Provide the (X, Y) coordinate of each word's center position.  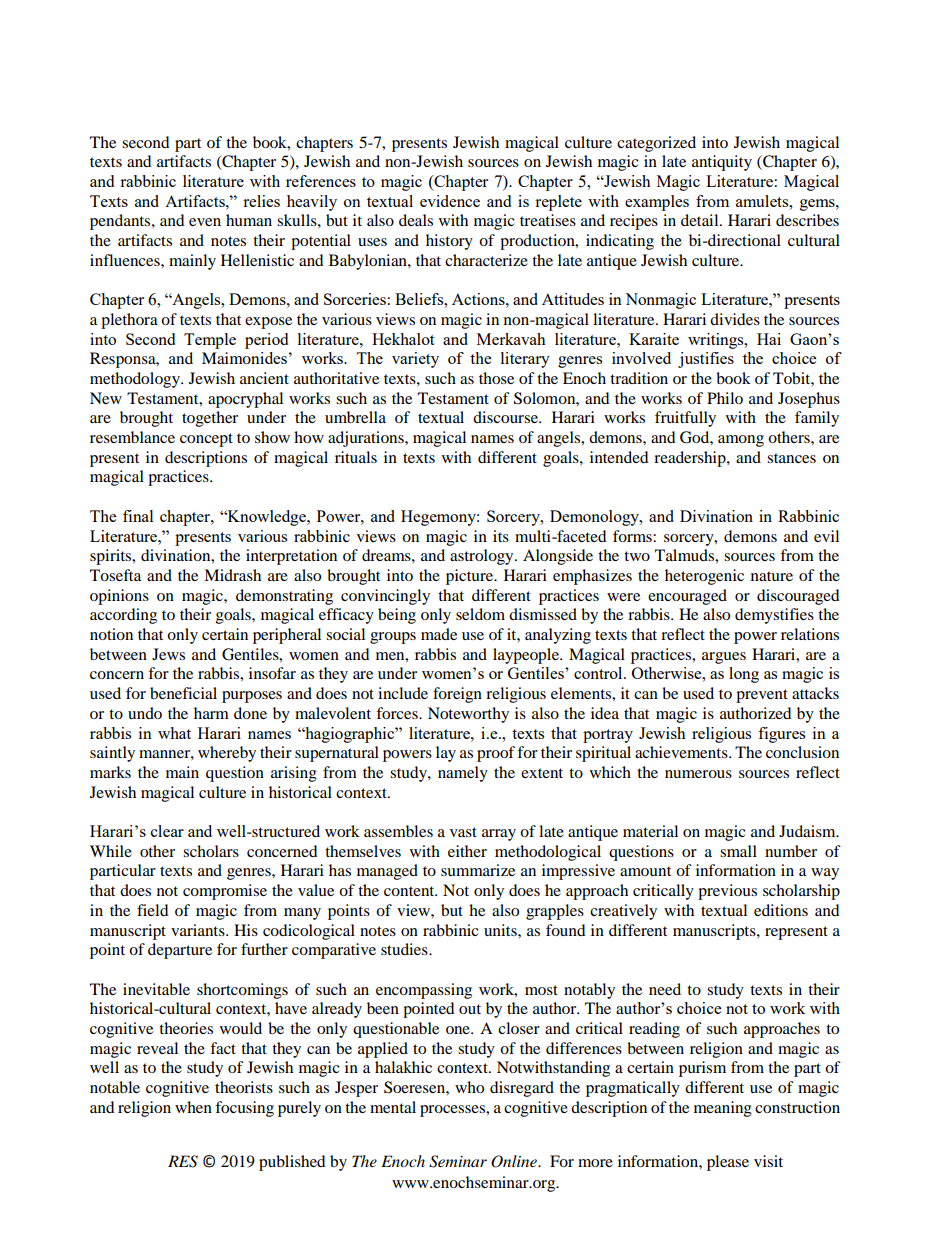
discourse (506, 417)
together (210, 419)
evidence (450, 201)
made (439, 634)
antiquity (722, 163)
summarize (478, 870)
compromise (225, 892)
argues (724, 658)
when (193, 1107)
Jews (168, 654)
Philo (725, 398)
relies (261, 201)
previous (727, 892)
